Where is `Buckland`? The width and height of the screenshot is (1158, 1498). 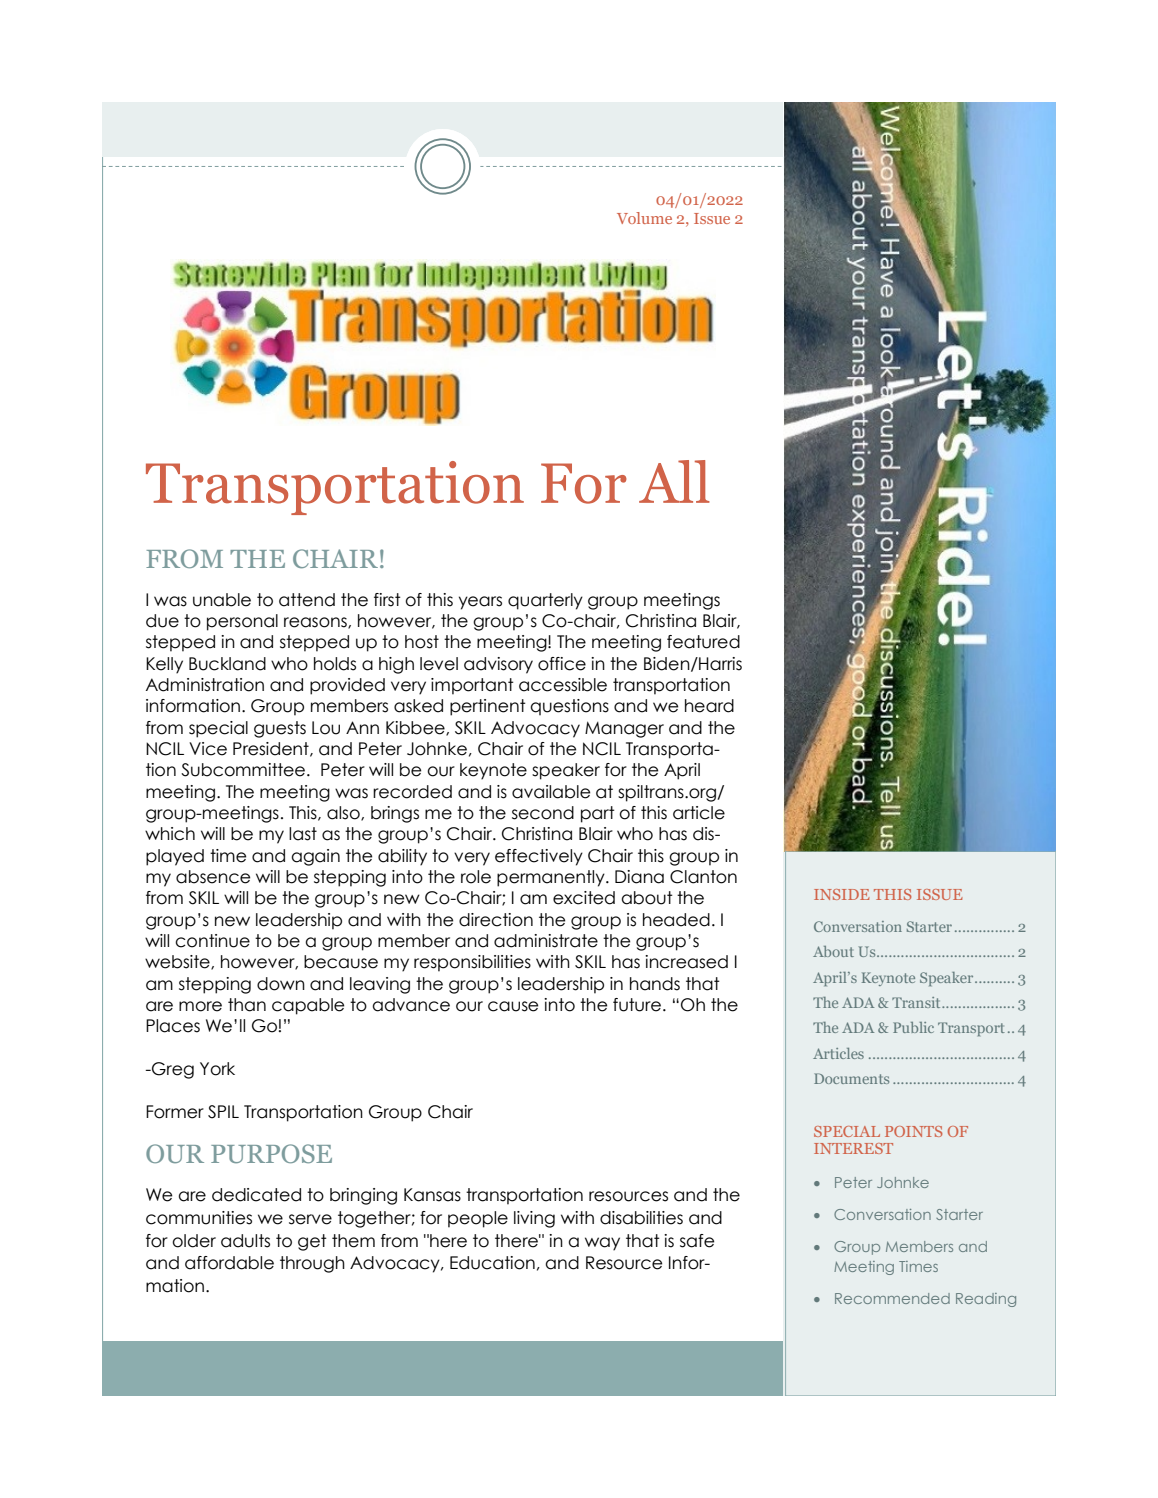 Buckland is located at coordinates (227, 664).
